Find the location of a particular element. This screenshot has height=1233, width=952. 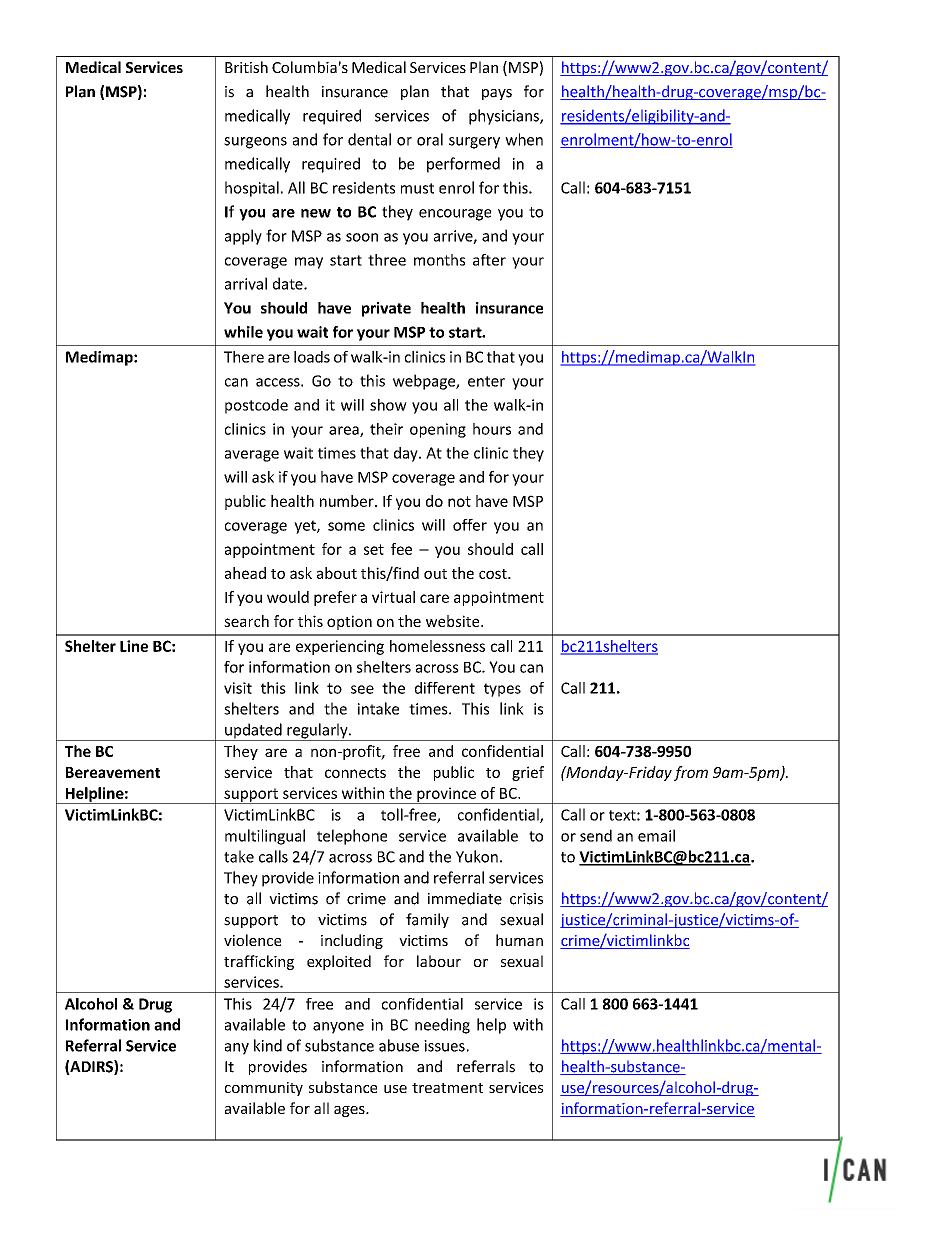

oral is located at coordinates (430, 139).
